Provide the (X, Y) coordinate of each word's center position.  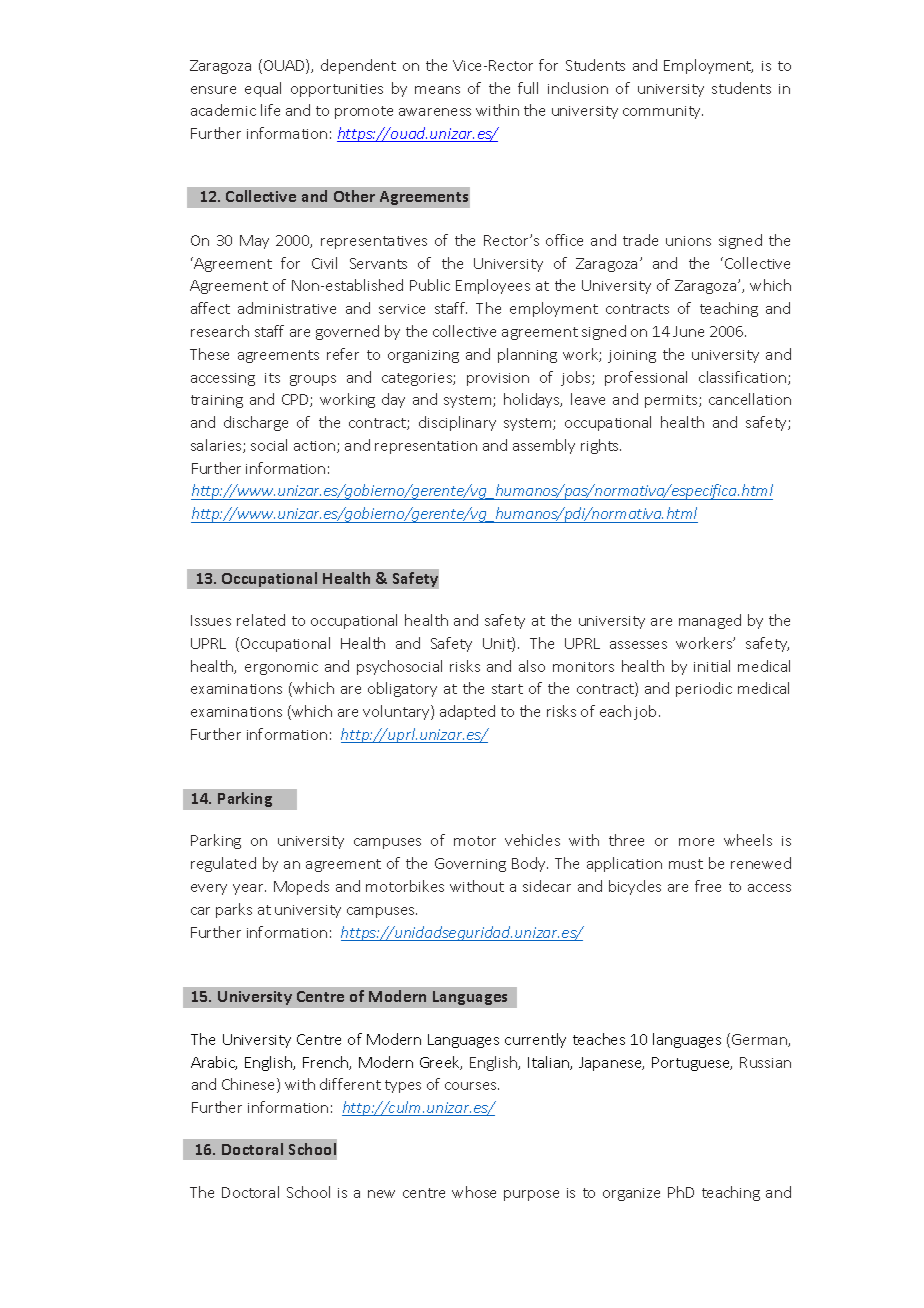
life (270, 110)
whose (474, 1192)
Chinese (250, 1085)
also (532, 666)
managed (710, 621)
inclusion (578, 88)
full (528, 88)
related (261, 620)
